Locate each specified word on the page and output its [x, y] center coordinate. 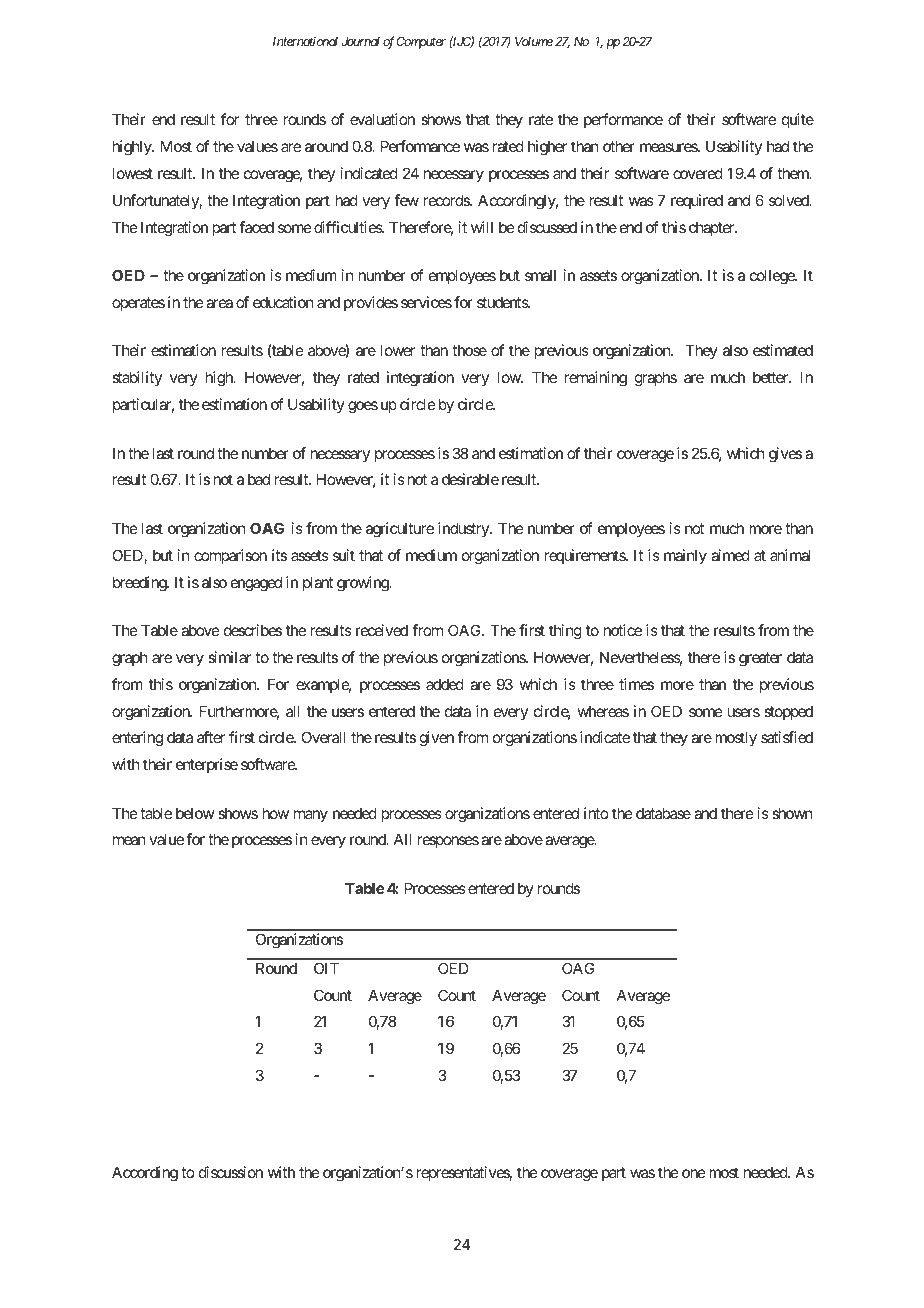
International [305, 41]
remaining [595, 379]
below [195, 813]
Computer [421, 43]
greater [760, 659]
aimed [730, 555]
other [619, 146]
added [445, 684]
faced [256, 227]
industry [464, 529]
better [771, 377]
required [697, 201]
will [482, 227]
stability [137, 378]
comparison [230, 556]
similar [229, 657]
